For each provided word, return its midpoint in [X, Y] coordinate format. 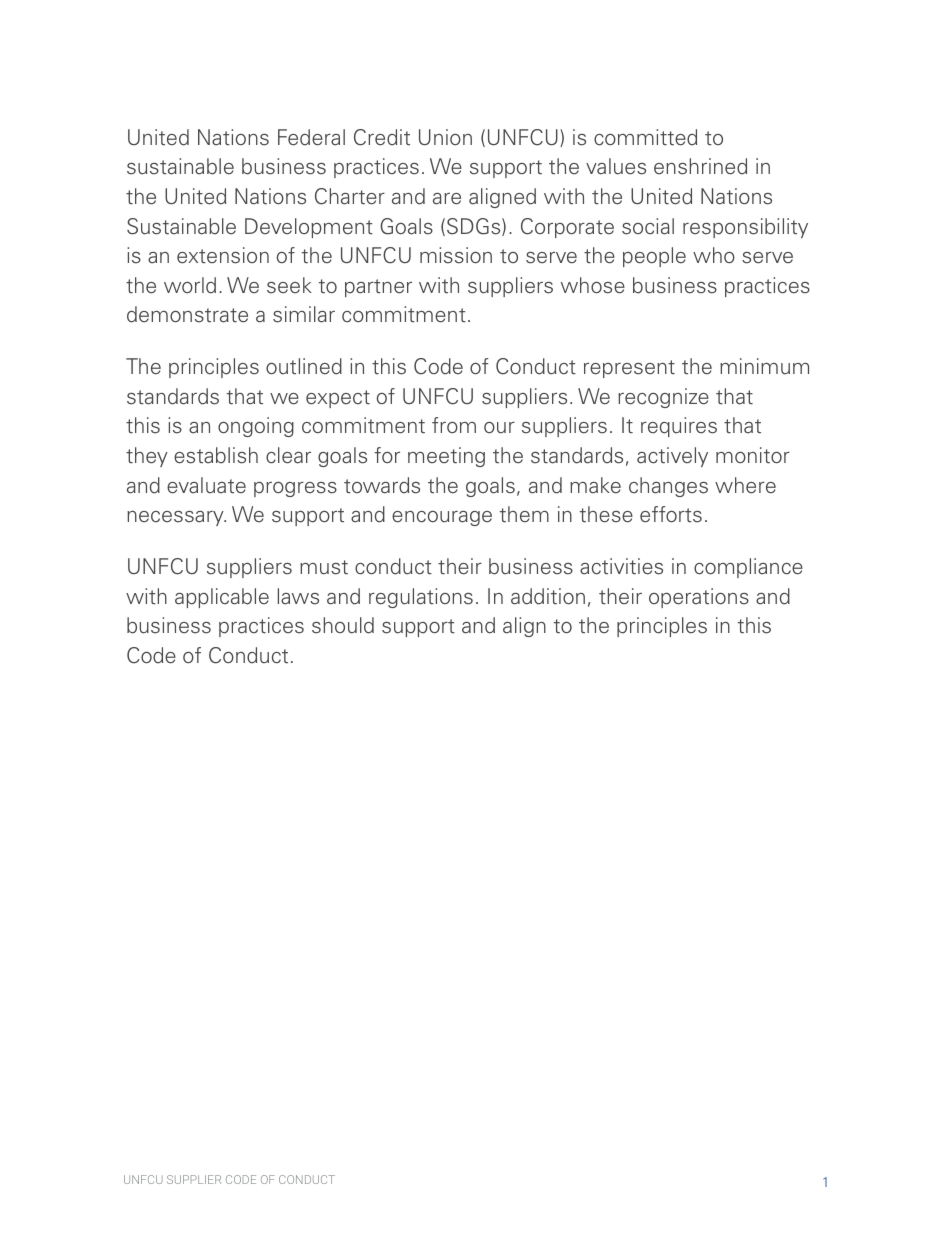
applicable [222, 598]
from [454, 425]
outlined [304, 366]
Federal [311, 137]
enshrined [700, 166]
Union [445, 137]
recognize [663, 398]
